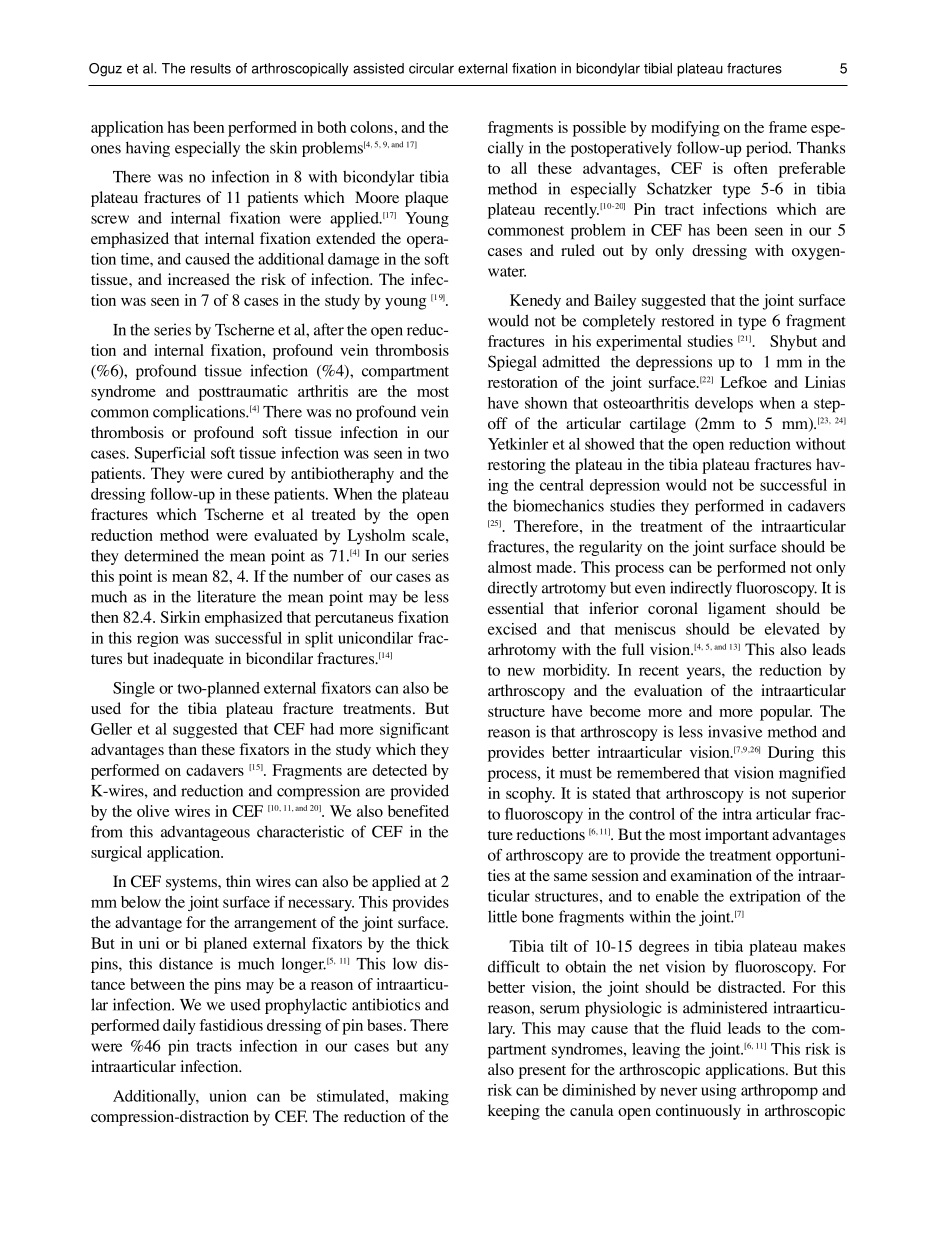  What do you see at coordinates (228, 1096) in the screenshot?
I see `union` at bounding box center [228, 1096].
